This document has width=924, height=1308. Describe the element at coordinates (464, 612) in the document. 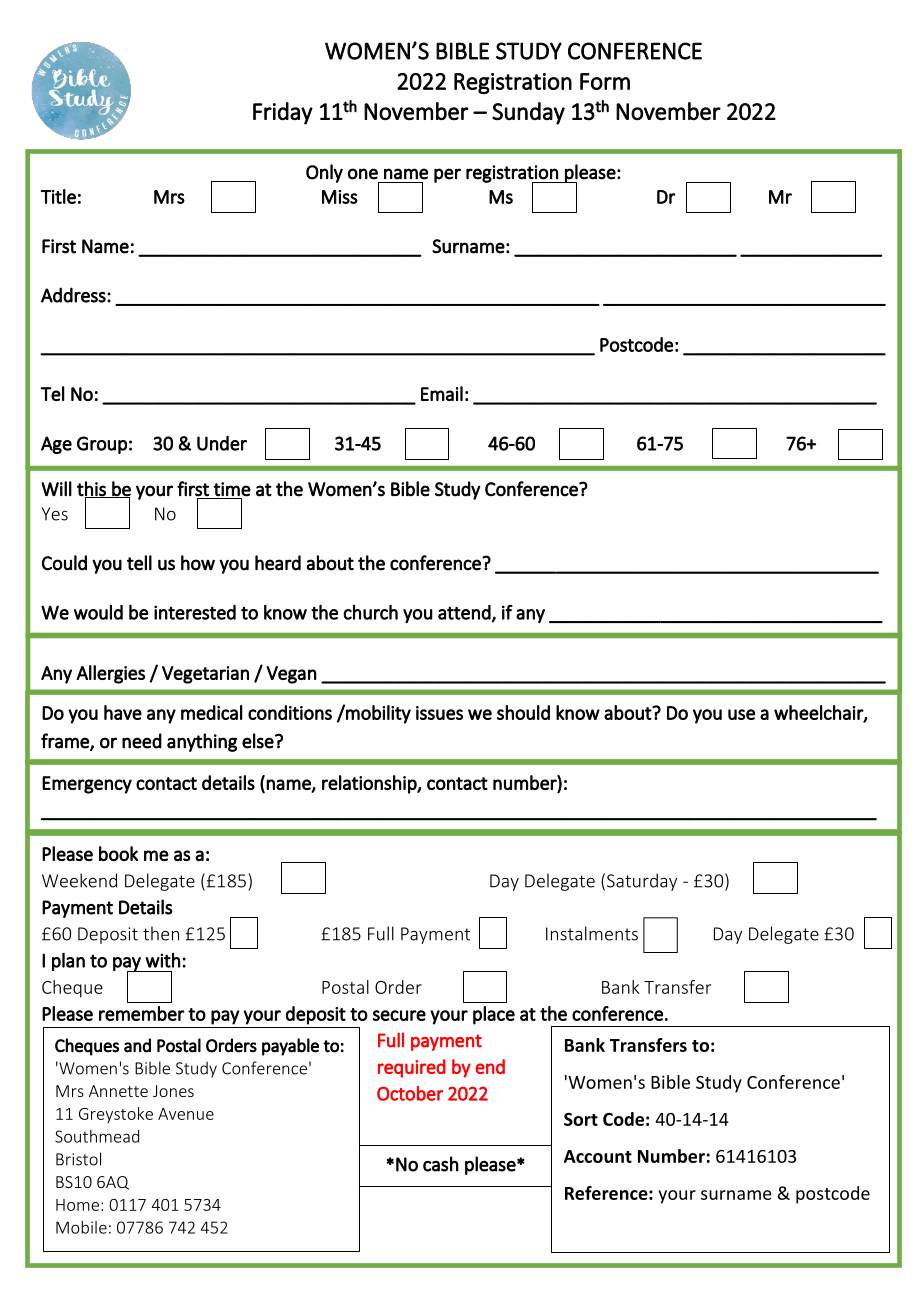

I see `attend` at that location.
